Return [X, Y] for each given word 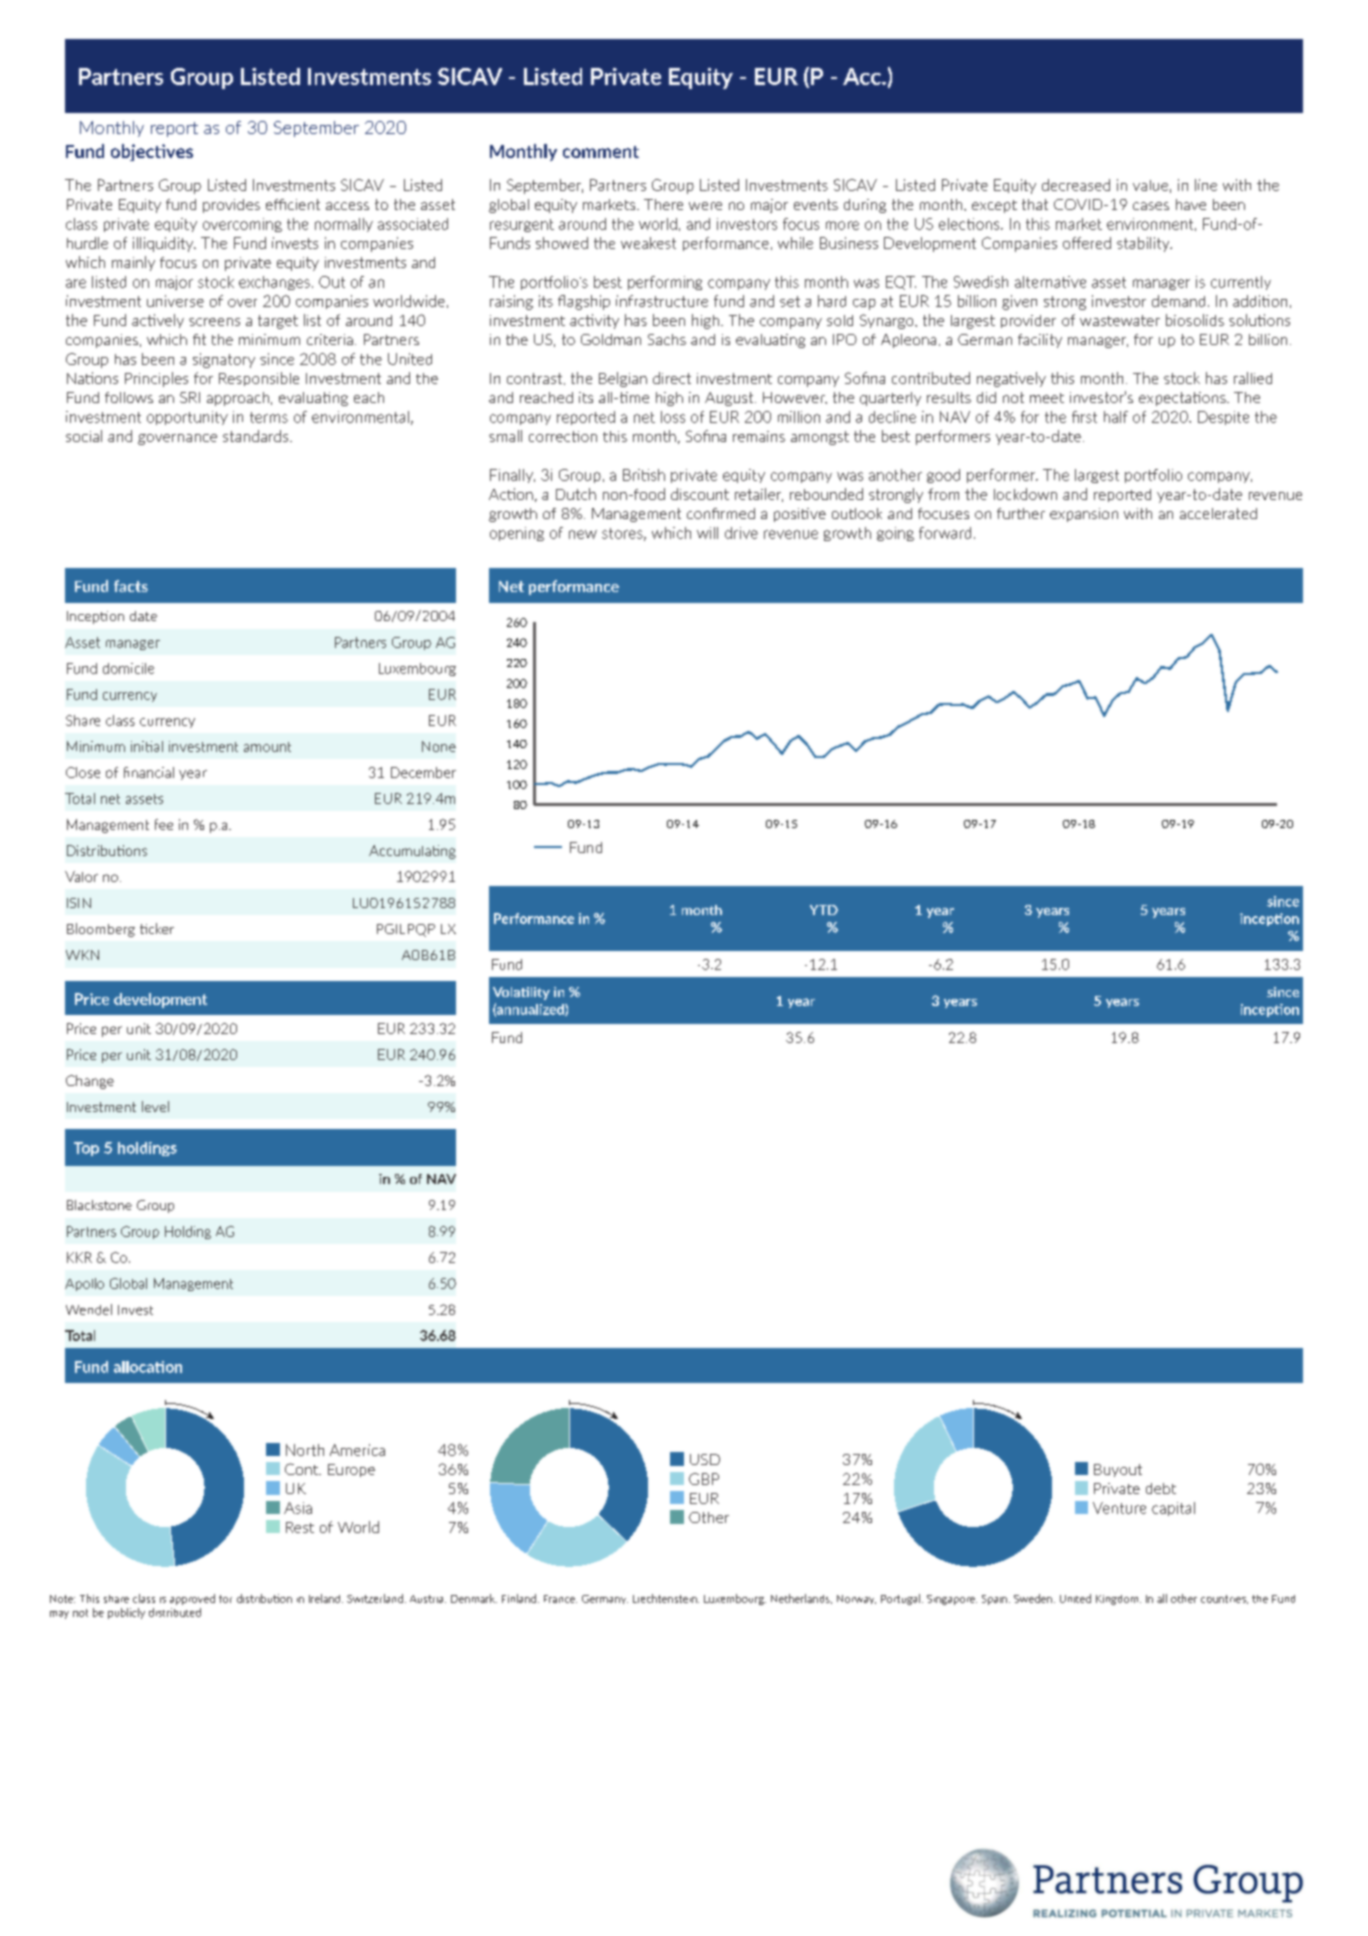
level [155, 1106]
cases [1151, 206]
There [663, 204]
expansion [1084, 515]
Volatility [521, 993]
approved [192, 1599]
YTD [824, 910]
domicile [128, 668]
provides [231, 206]
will [707, 533]
